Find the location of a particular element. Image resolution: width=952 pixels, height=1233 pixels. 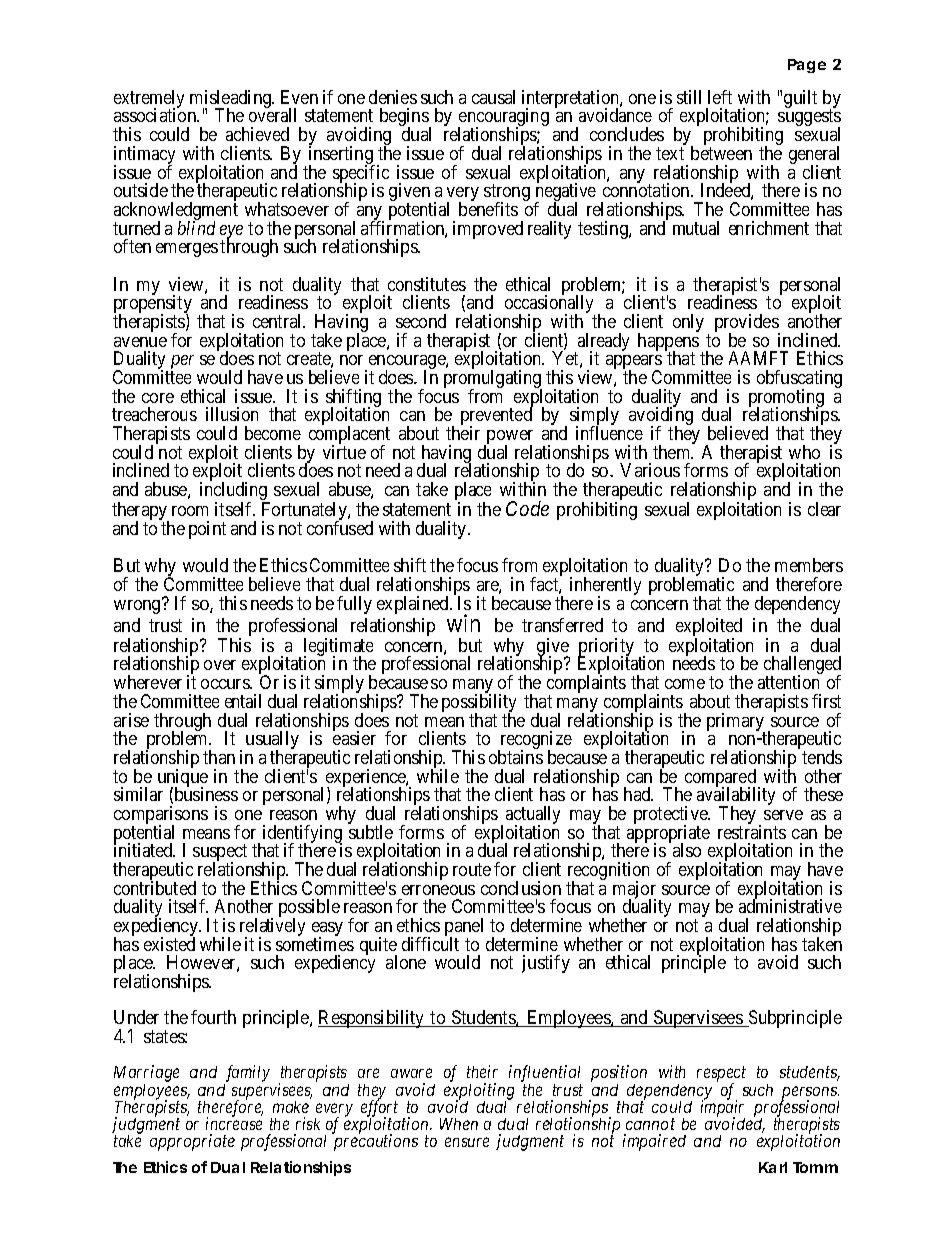

unique is located at coordinates (183, 779).
